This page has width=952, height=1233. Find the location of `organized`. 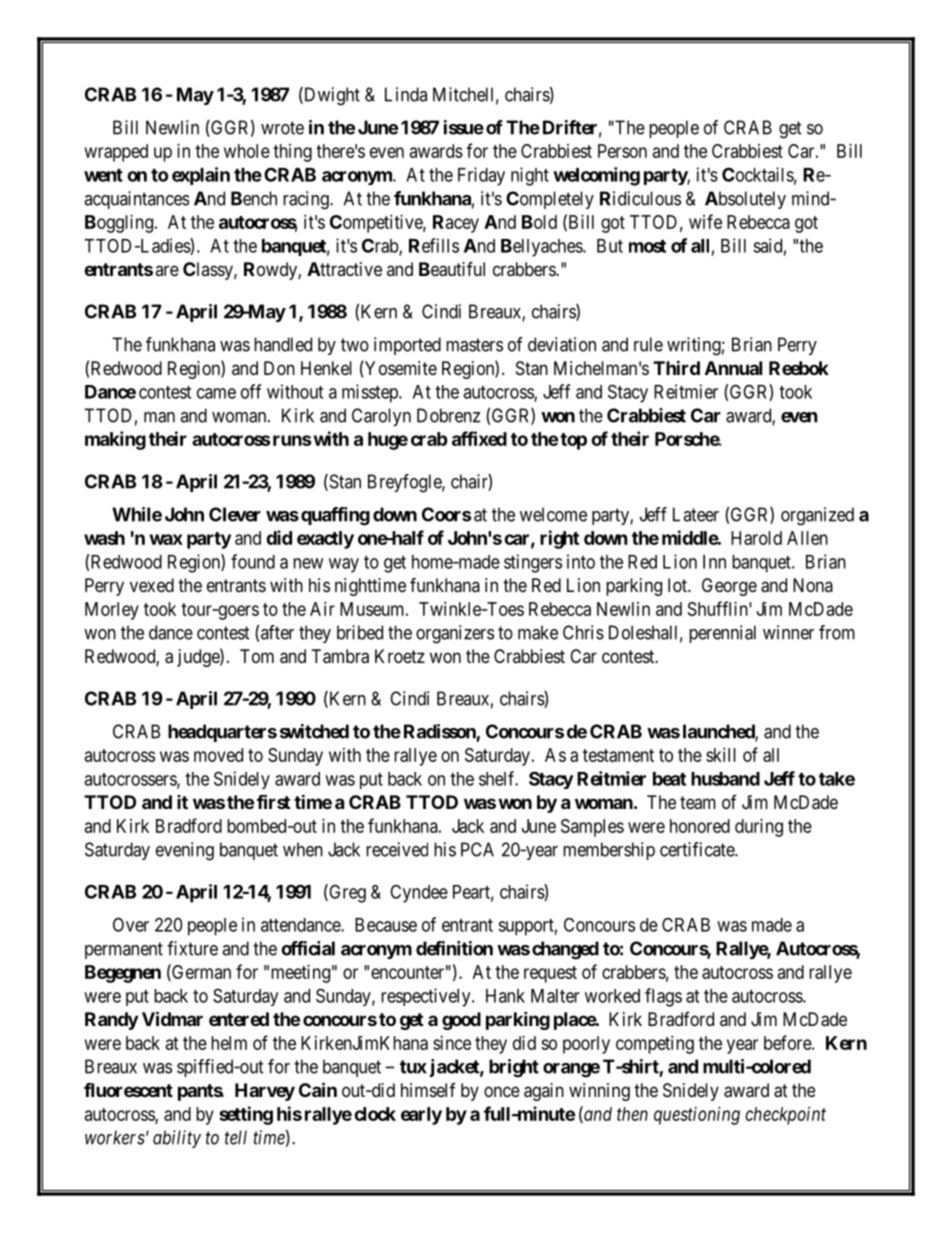

organized is located at coordinates (817, 516).
